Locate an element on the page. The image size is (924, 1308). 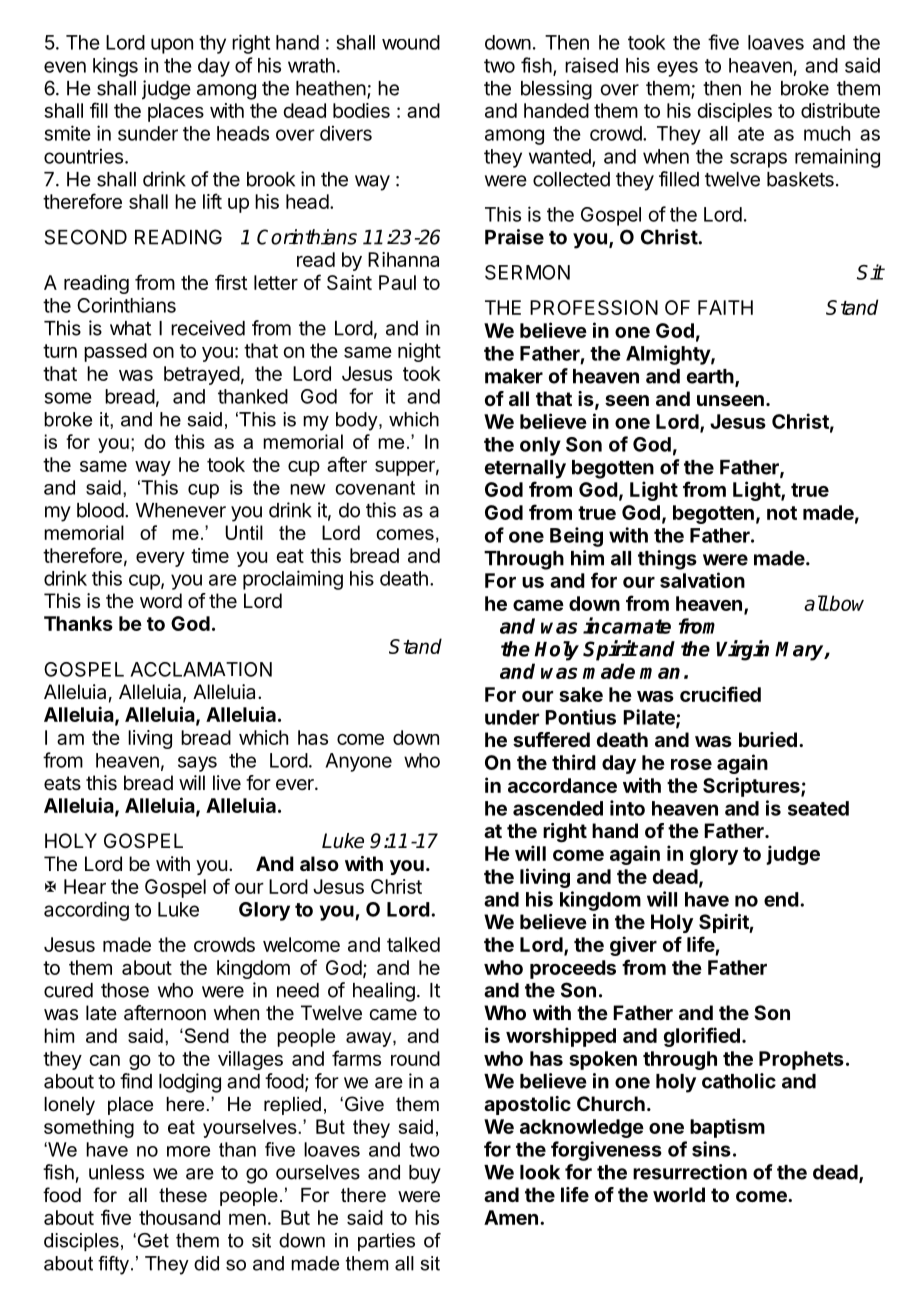
night is located at coordinates (419, 352).
